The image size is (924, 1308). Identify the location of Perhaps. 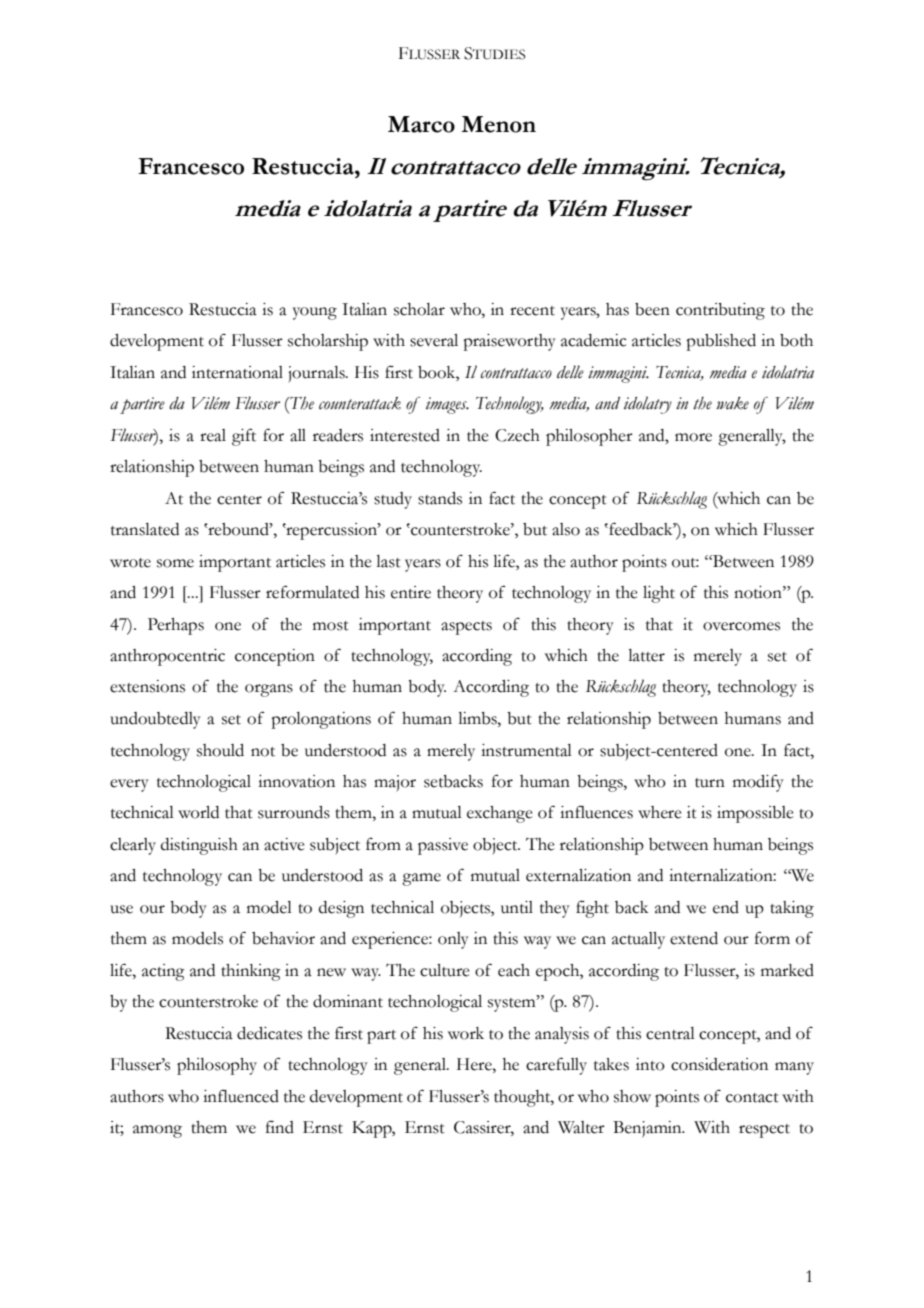
(176, 626).
